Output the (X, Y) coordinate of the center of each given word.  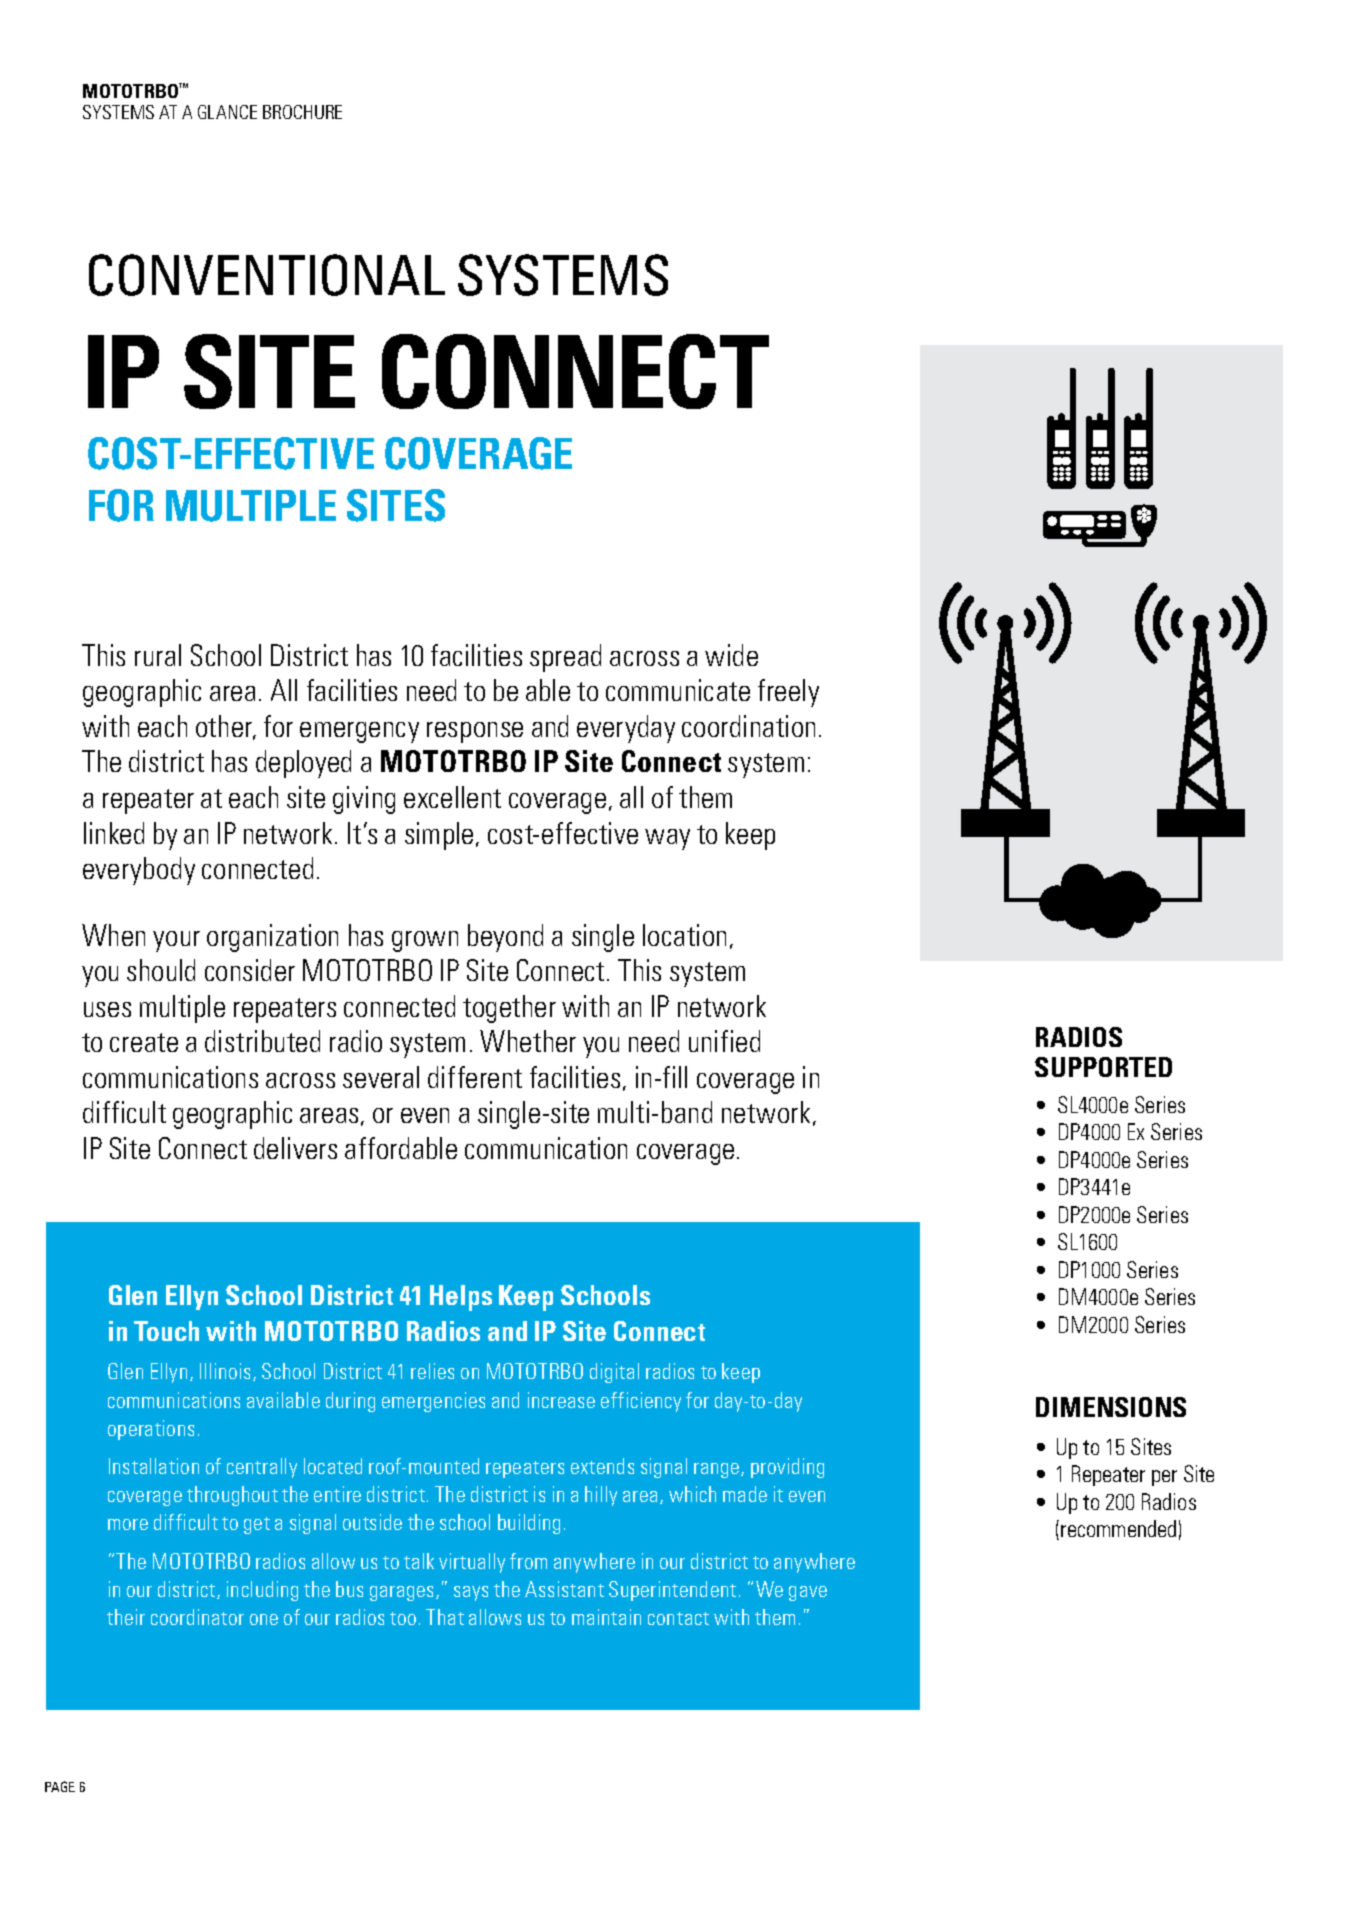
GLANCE (227, 112)
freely (788, 693)
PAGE (60, 1786)
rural (158, 655)
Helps (461, 1298)
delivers (295, 1148)
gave (808, 1593)
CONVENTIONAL (267, 275)
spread (565, 658)
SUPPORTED (1103, 1067)
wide (731, 655)
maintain (606, 1617)
